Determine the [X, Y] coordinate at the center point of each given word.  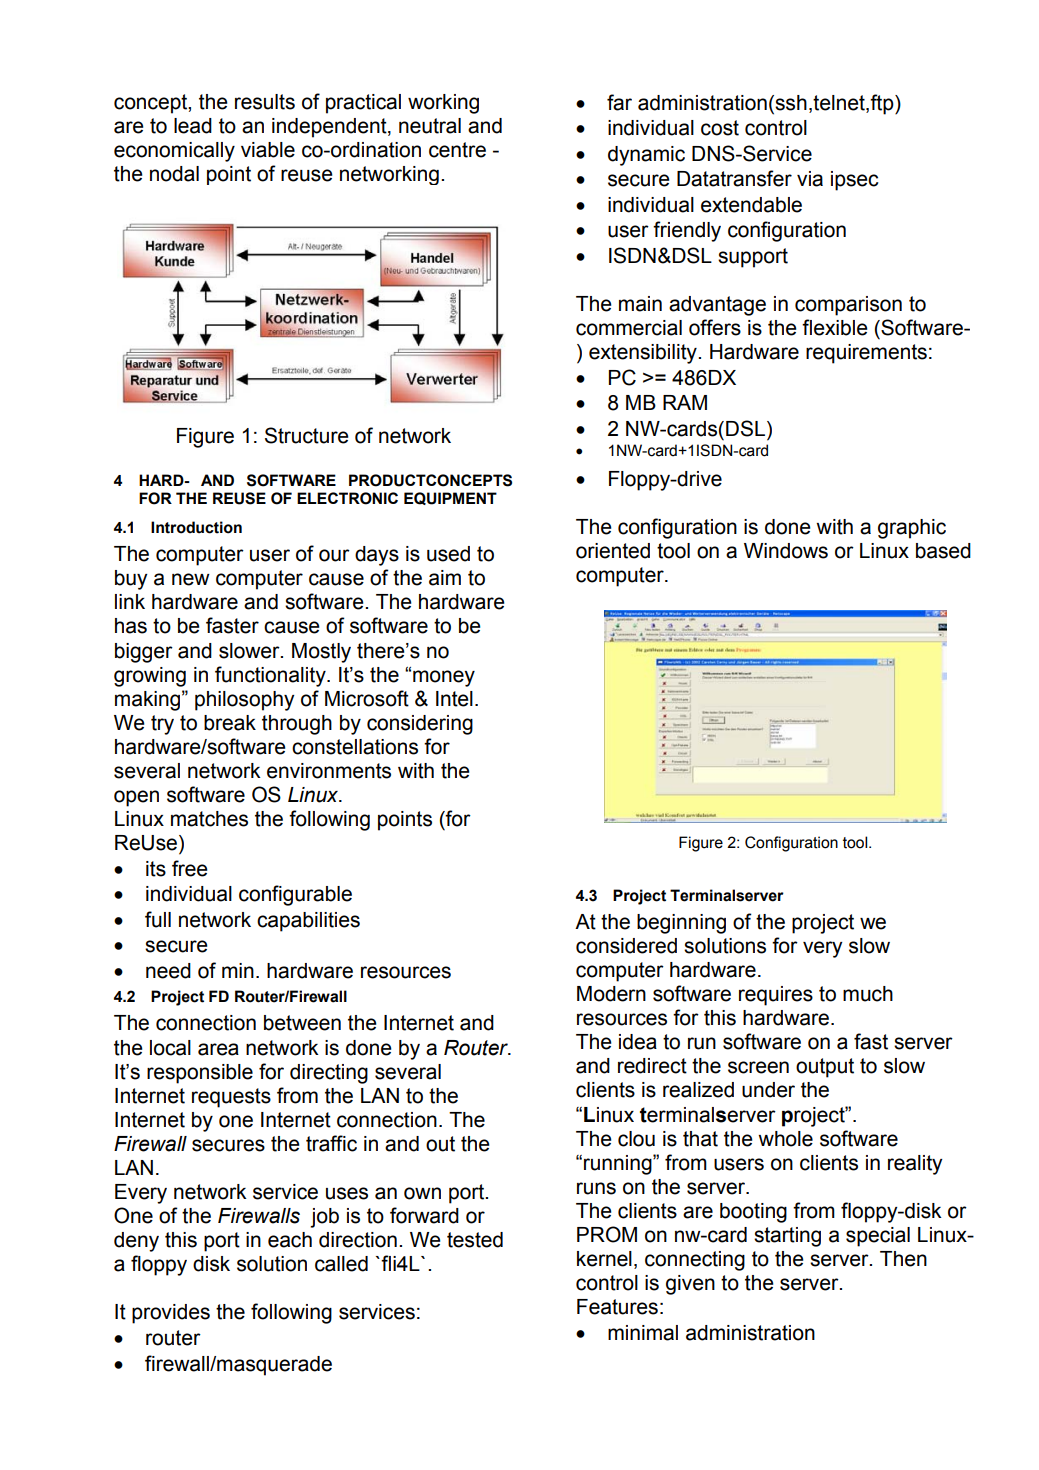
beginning [681, 924]
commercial [629, 328]
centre [457, 150]
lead [193, 126]
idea [638, 1042]
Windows [786, 551]
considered [626, 946]
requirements [866, 354]
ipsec [855, 181]
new [191, 579]
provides [171, 1314]
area [218, 1049]
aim [445, 578]
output [825, 1068]
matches [209, 819]
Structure [307, 435]
